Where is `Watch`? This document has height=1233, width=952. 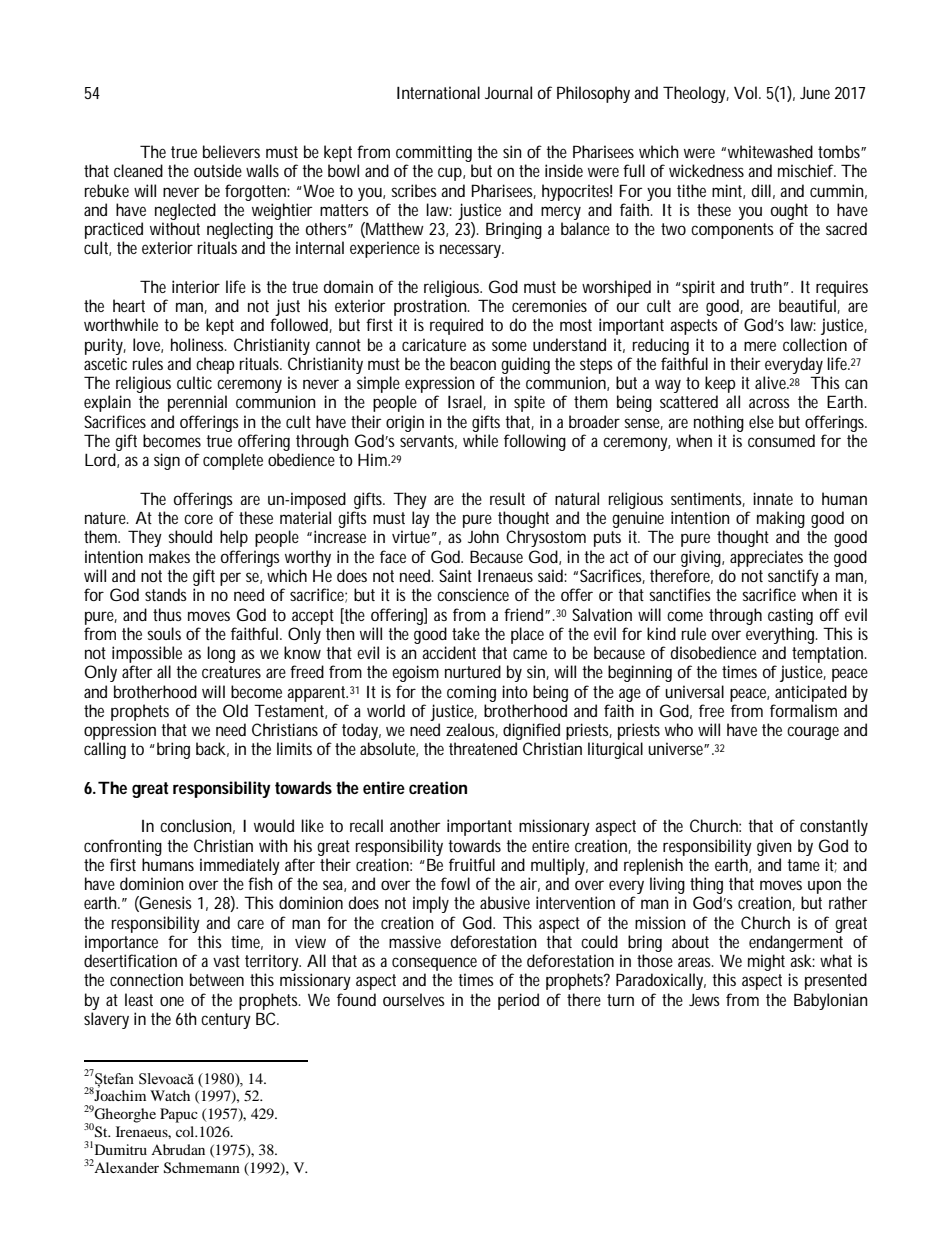
Watch is located at coordinates (170, 1095).
